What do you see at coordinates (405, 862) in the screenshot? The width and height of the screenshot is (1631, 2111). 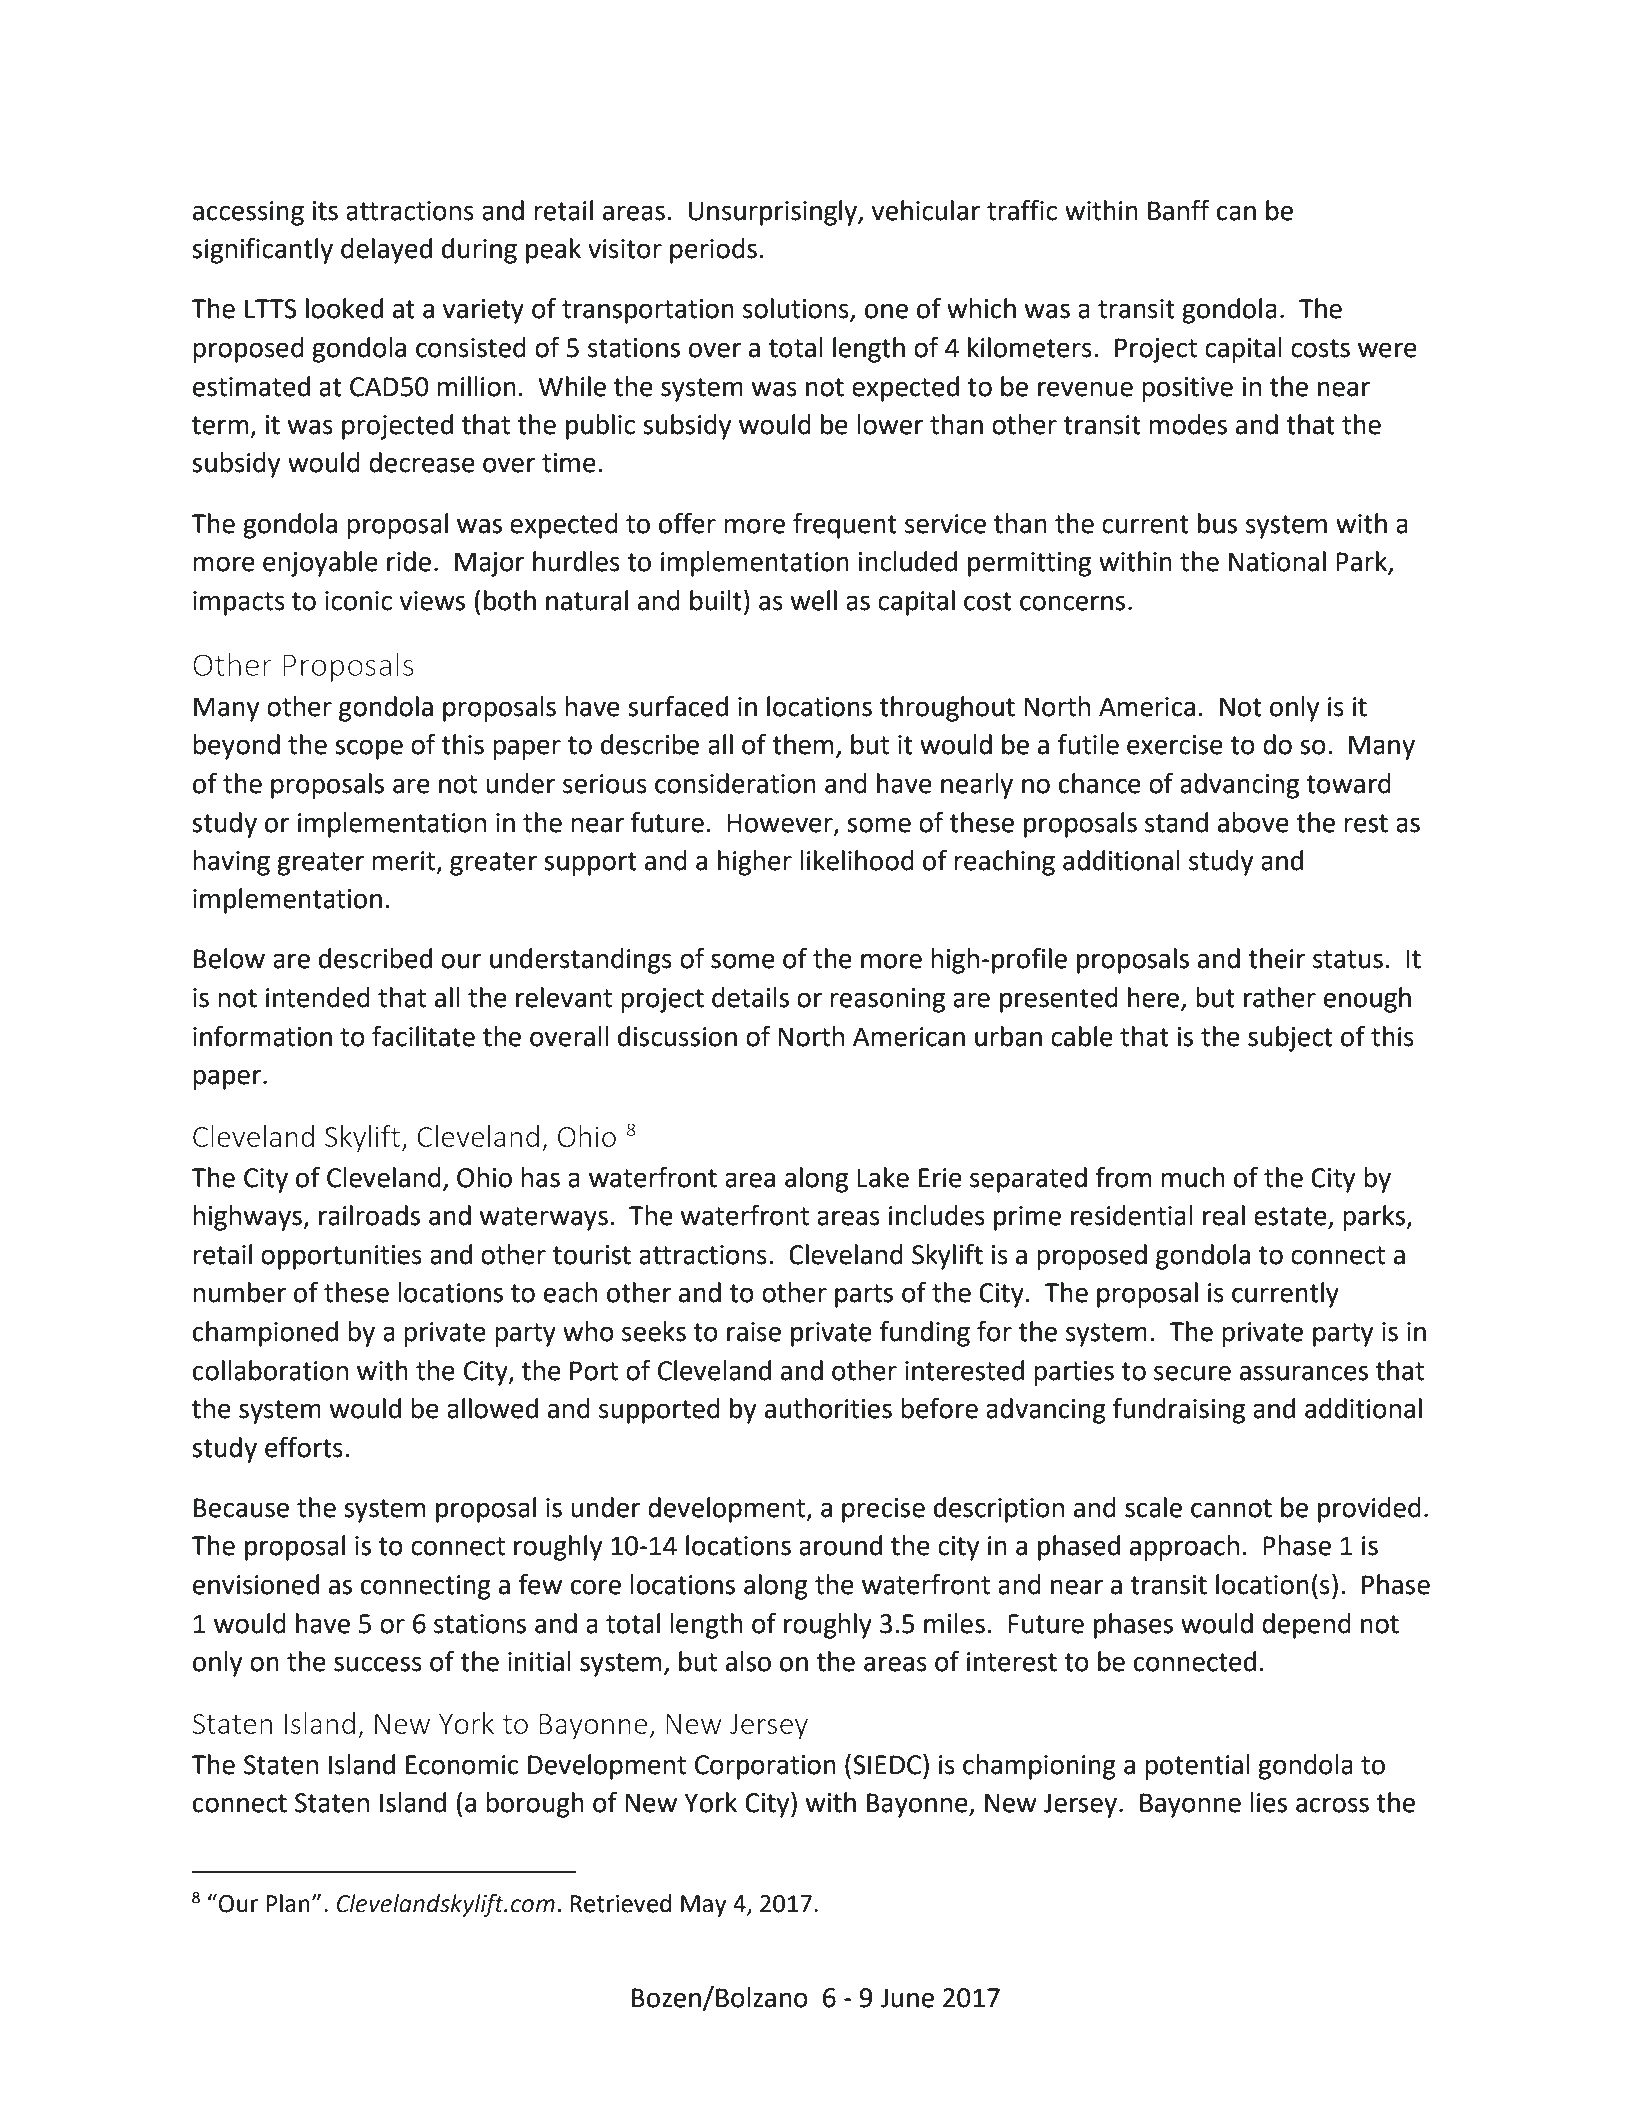 I see `merit` at bounding box center [405, 862].
